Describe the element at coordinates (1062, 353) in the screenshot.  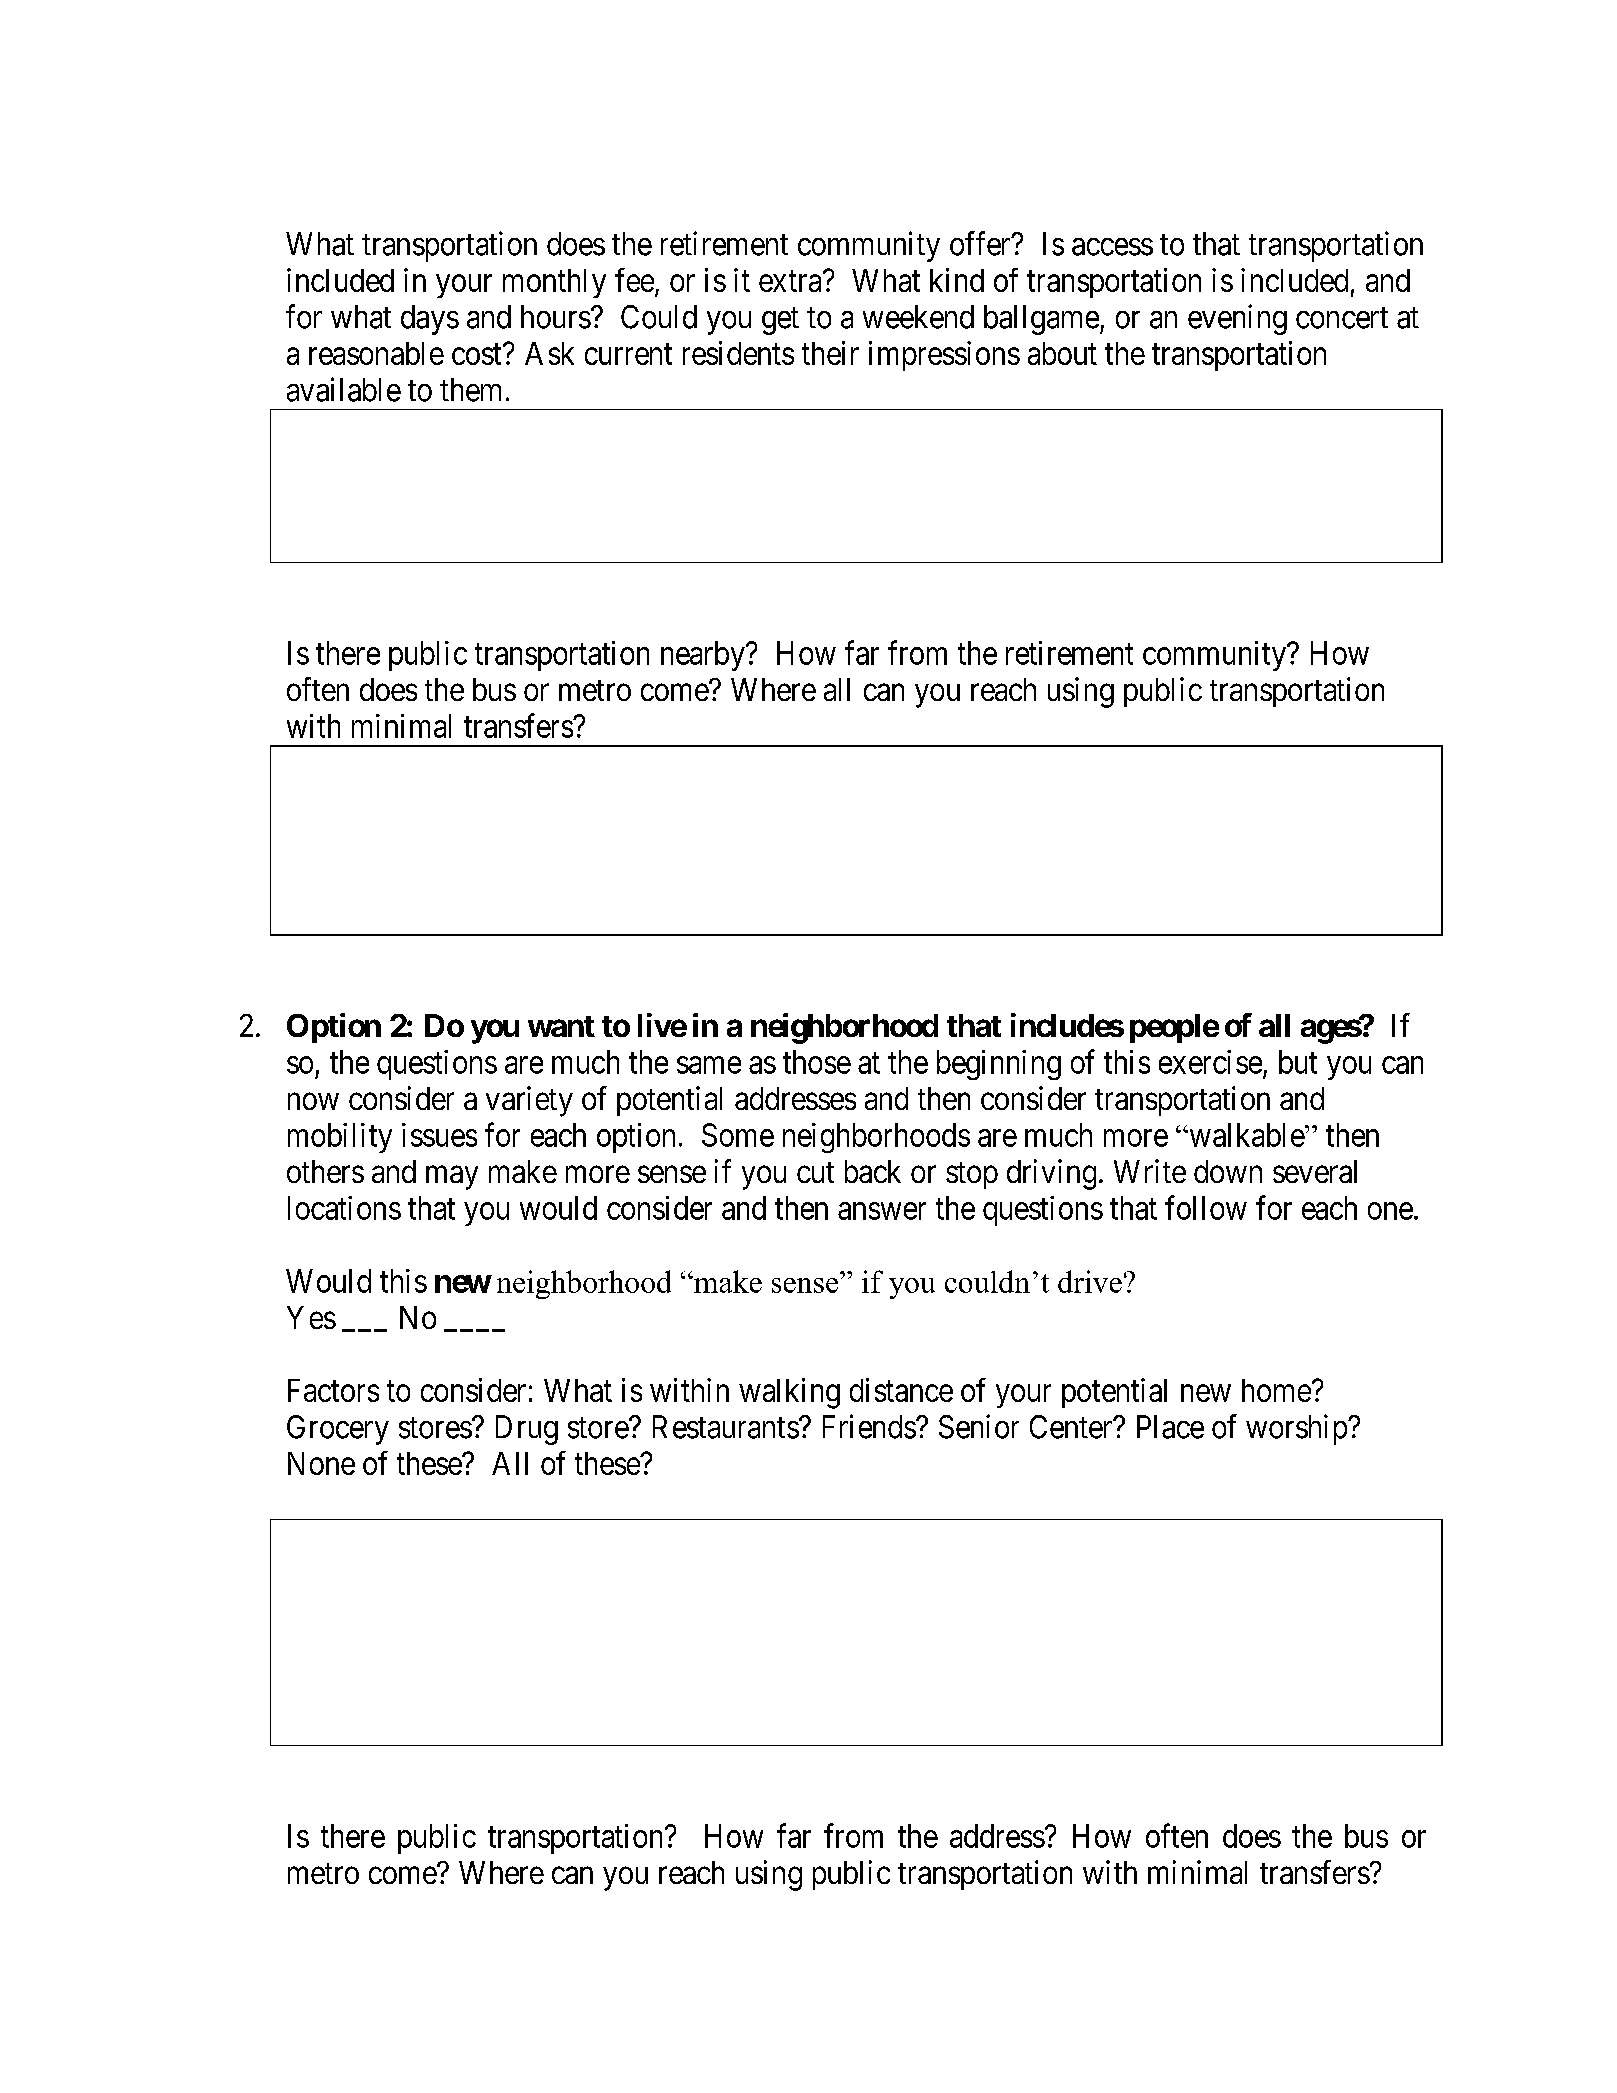
I see `about` at that location.
